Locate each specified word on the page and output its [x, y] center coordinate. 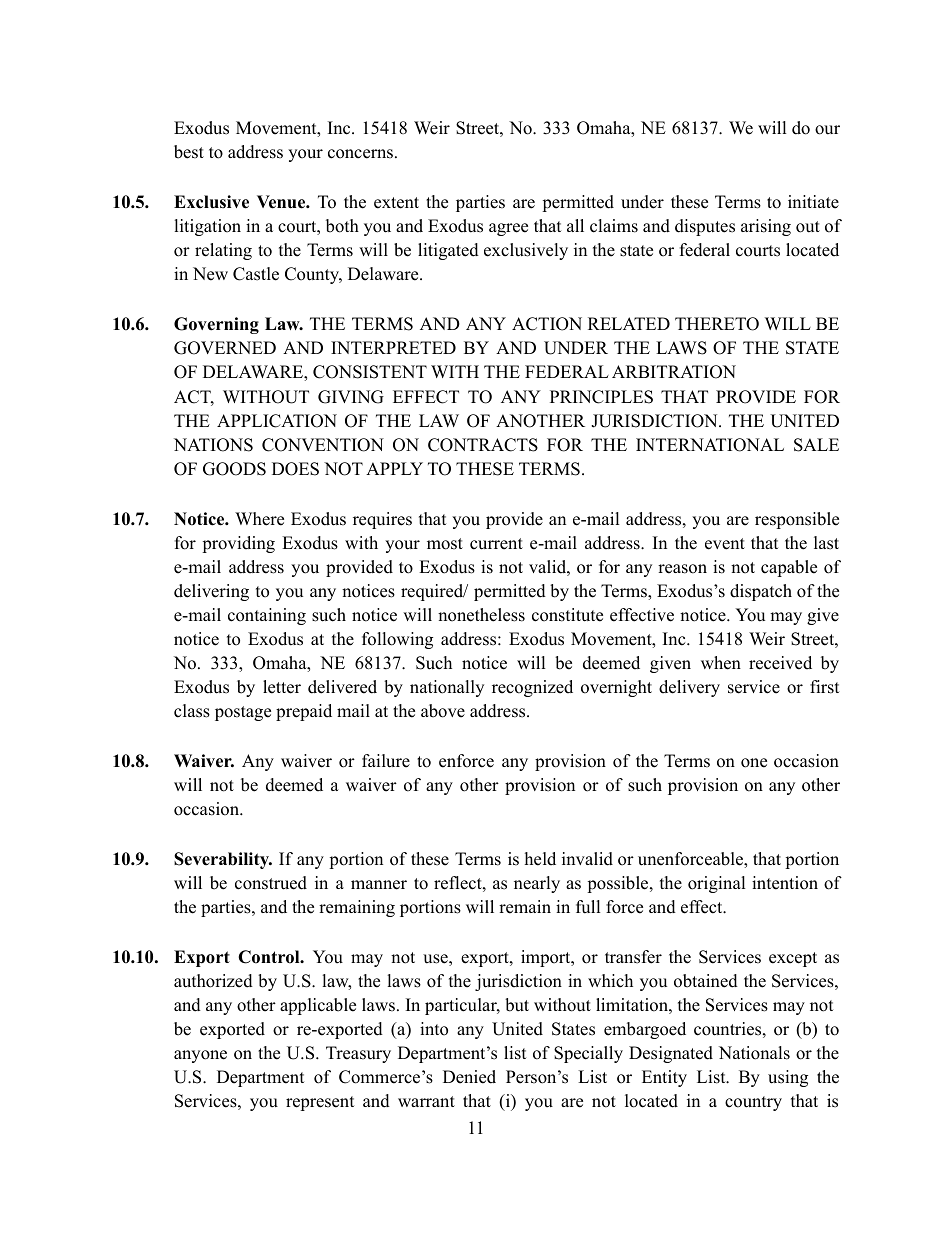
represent [320, 1103]
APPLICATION [277, 421]
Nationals [754, 1053]
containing [267, 616]
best [189, 152]
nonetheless [481, 615]
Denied [469, 1077]
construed [271, 883]
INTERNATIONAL [710, 445]
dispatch [761, 592]
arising [766, 227]
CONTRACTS [483, 445]
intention [785, 883]
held [540, 859]
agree [508, 229]
